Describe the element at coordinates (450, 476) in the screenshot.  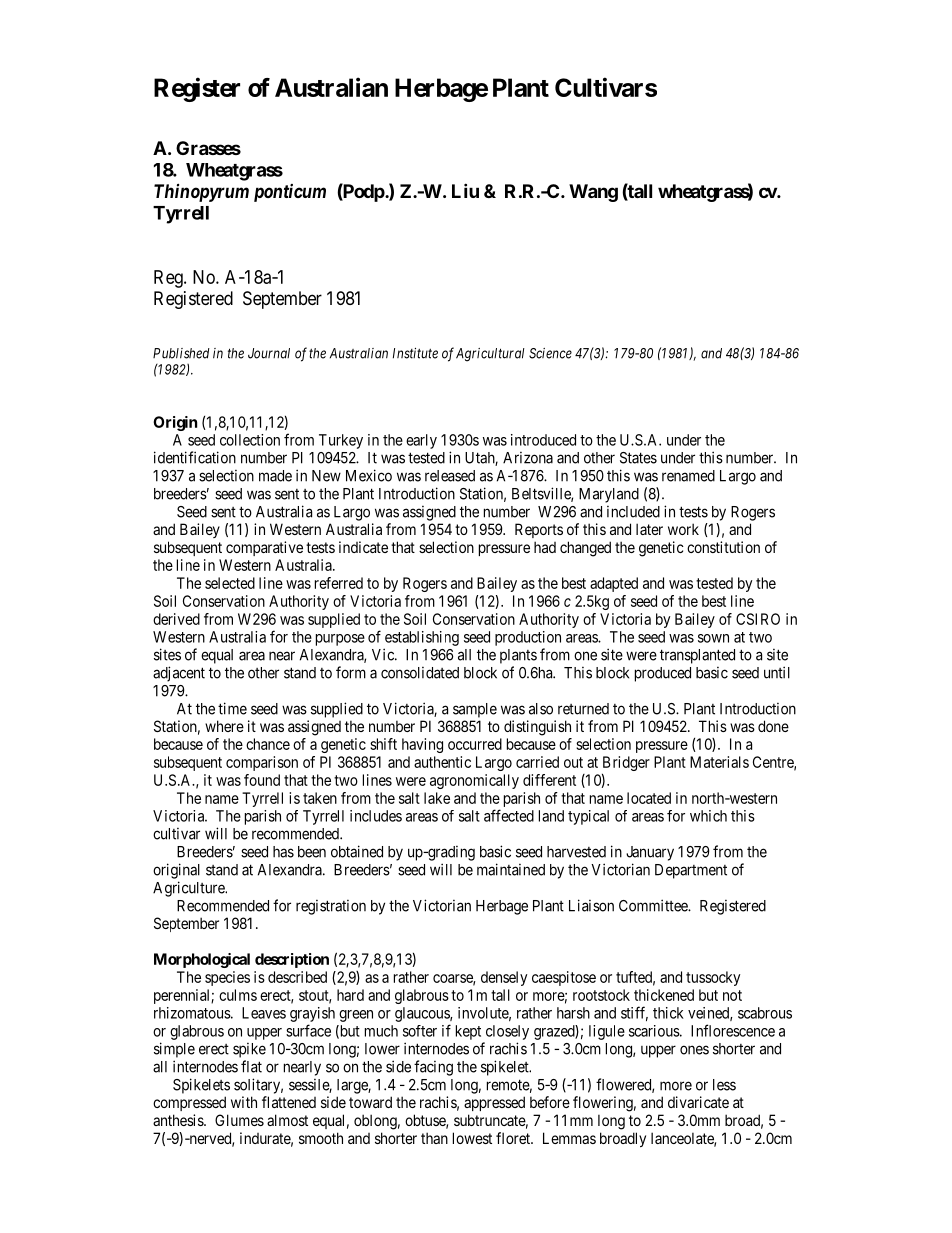
I see `released` at that location.
